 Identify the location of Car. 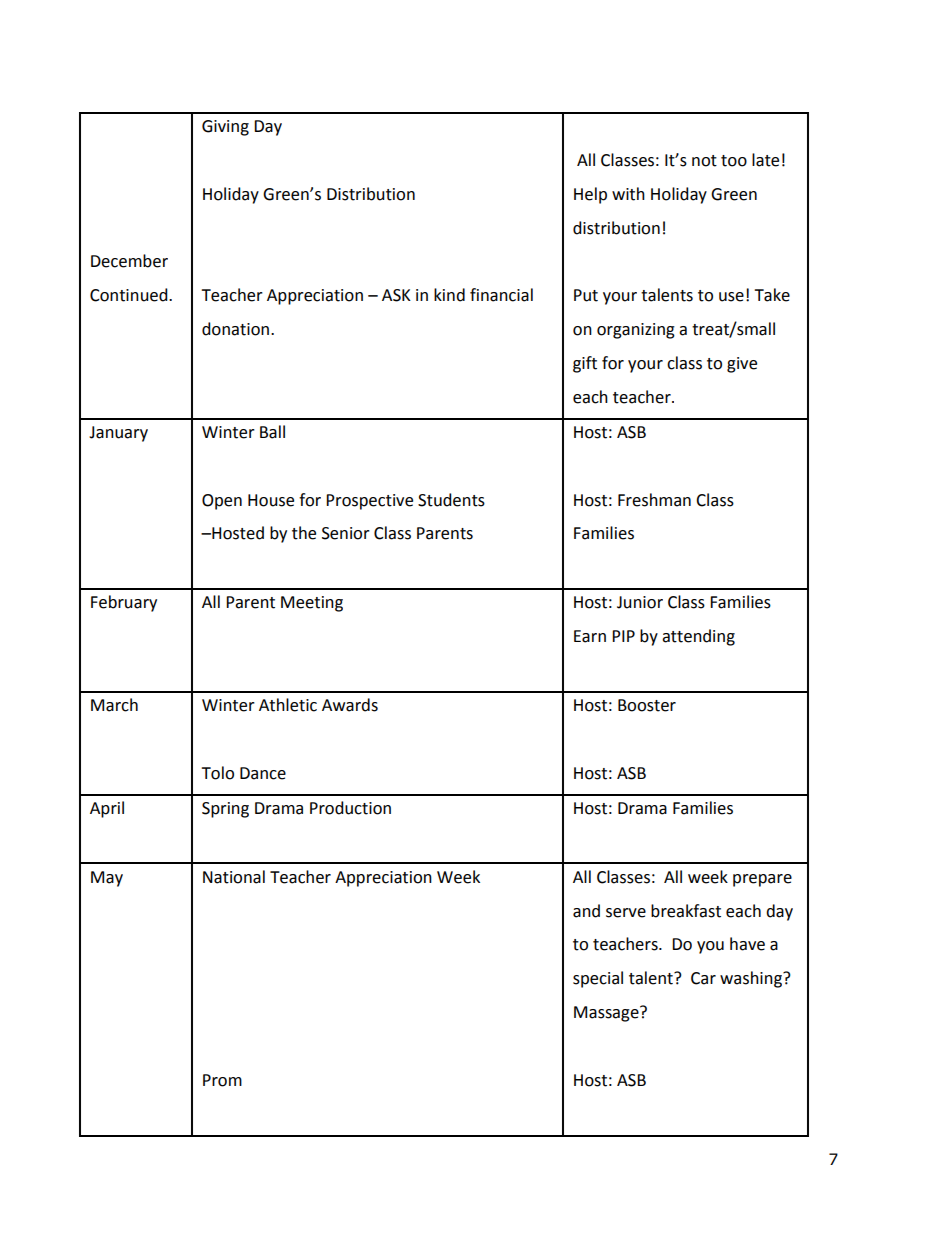
(703, 978).
